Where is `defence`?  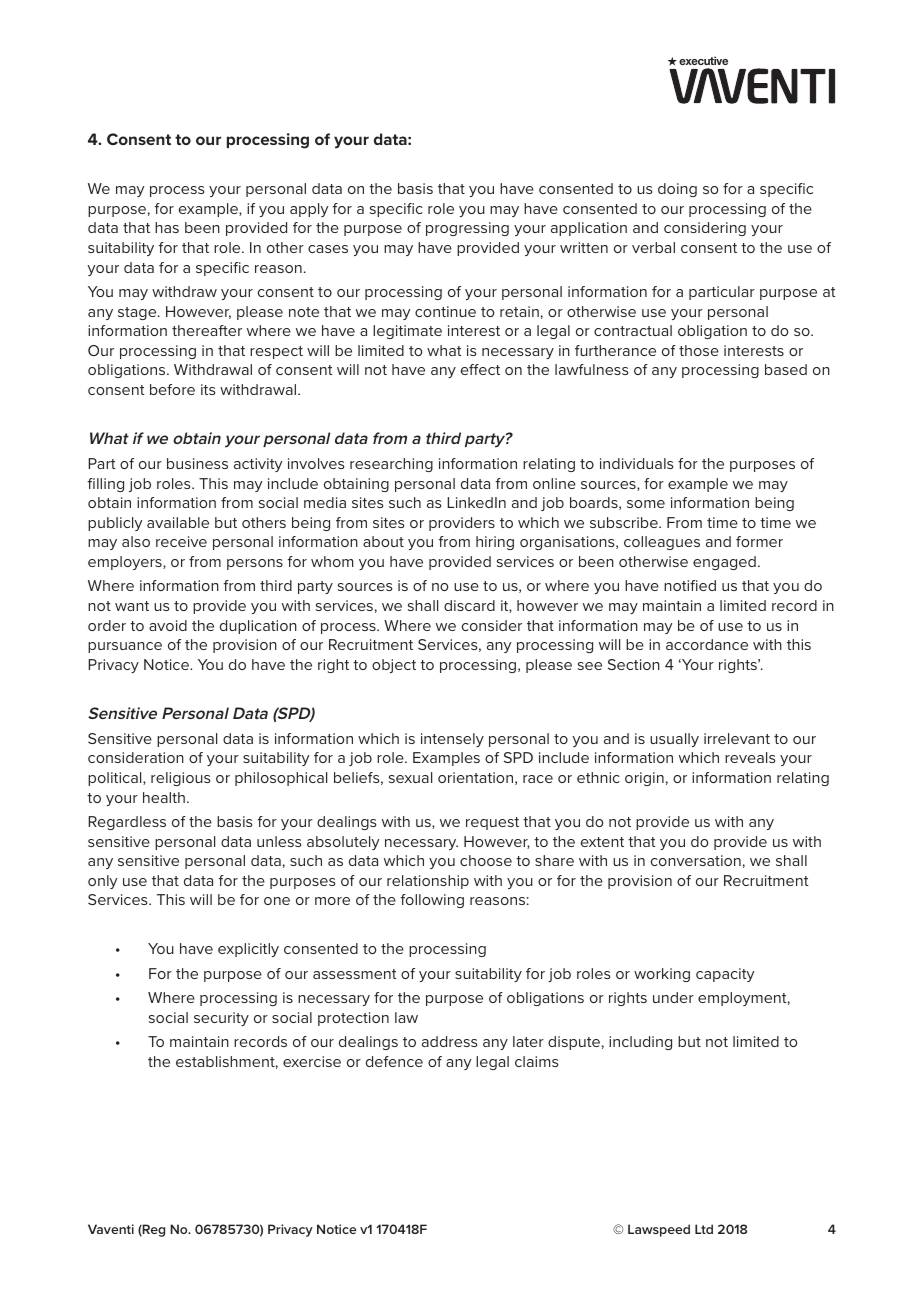
defence is located at coordinates (394, 1061).
